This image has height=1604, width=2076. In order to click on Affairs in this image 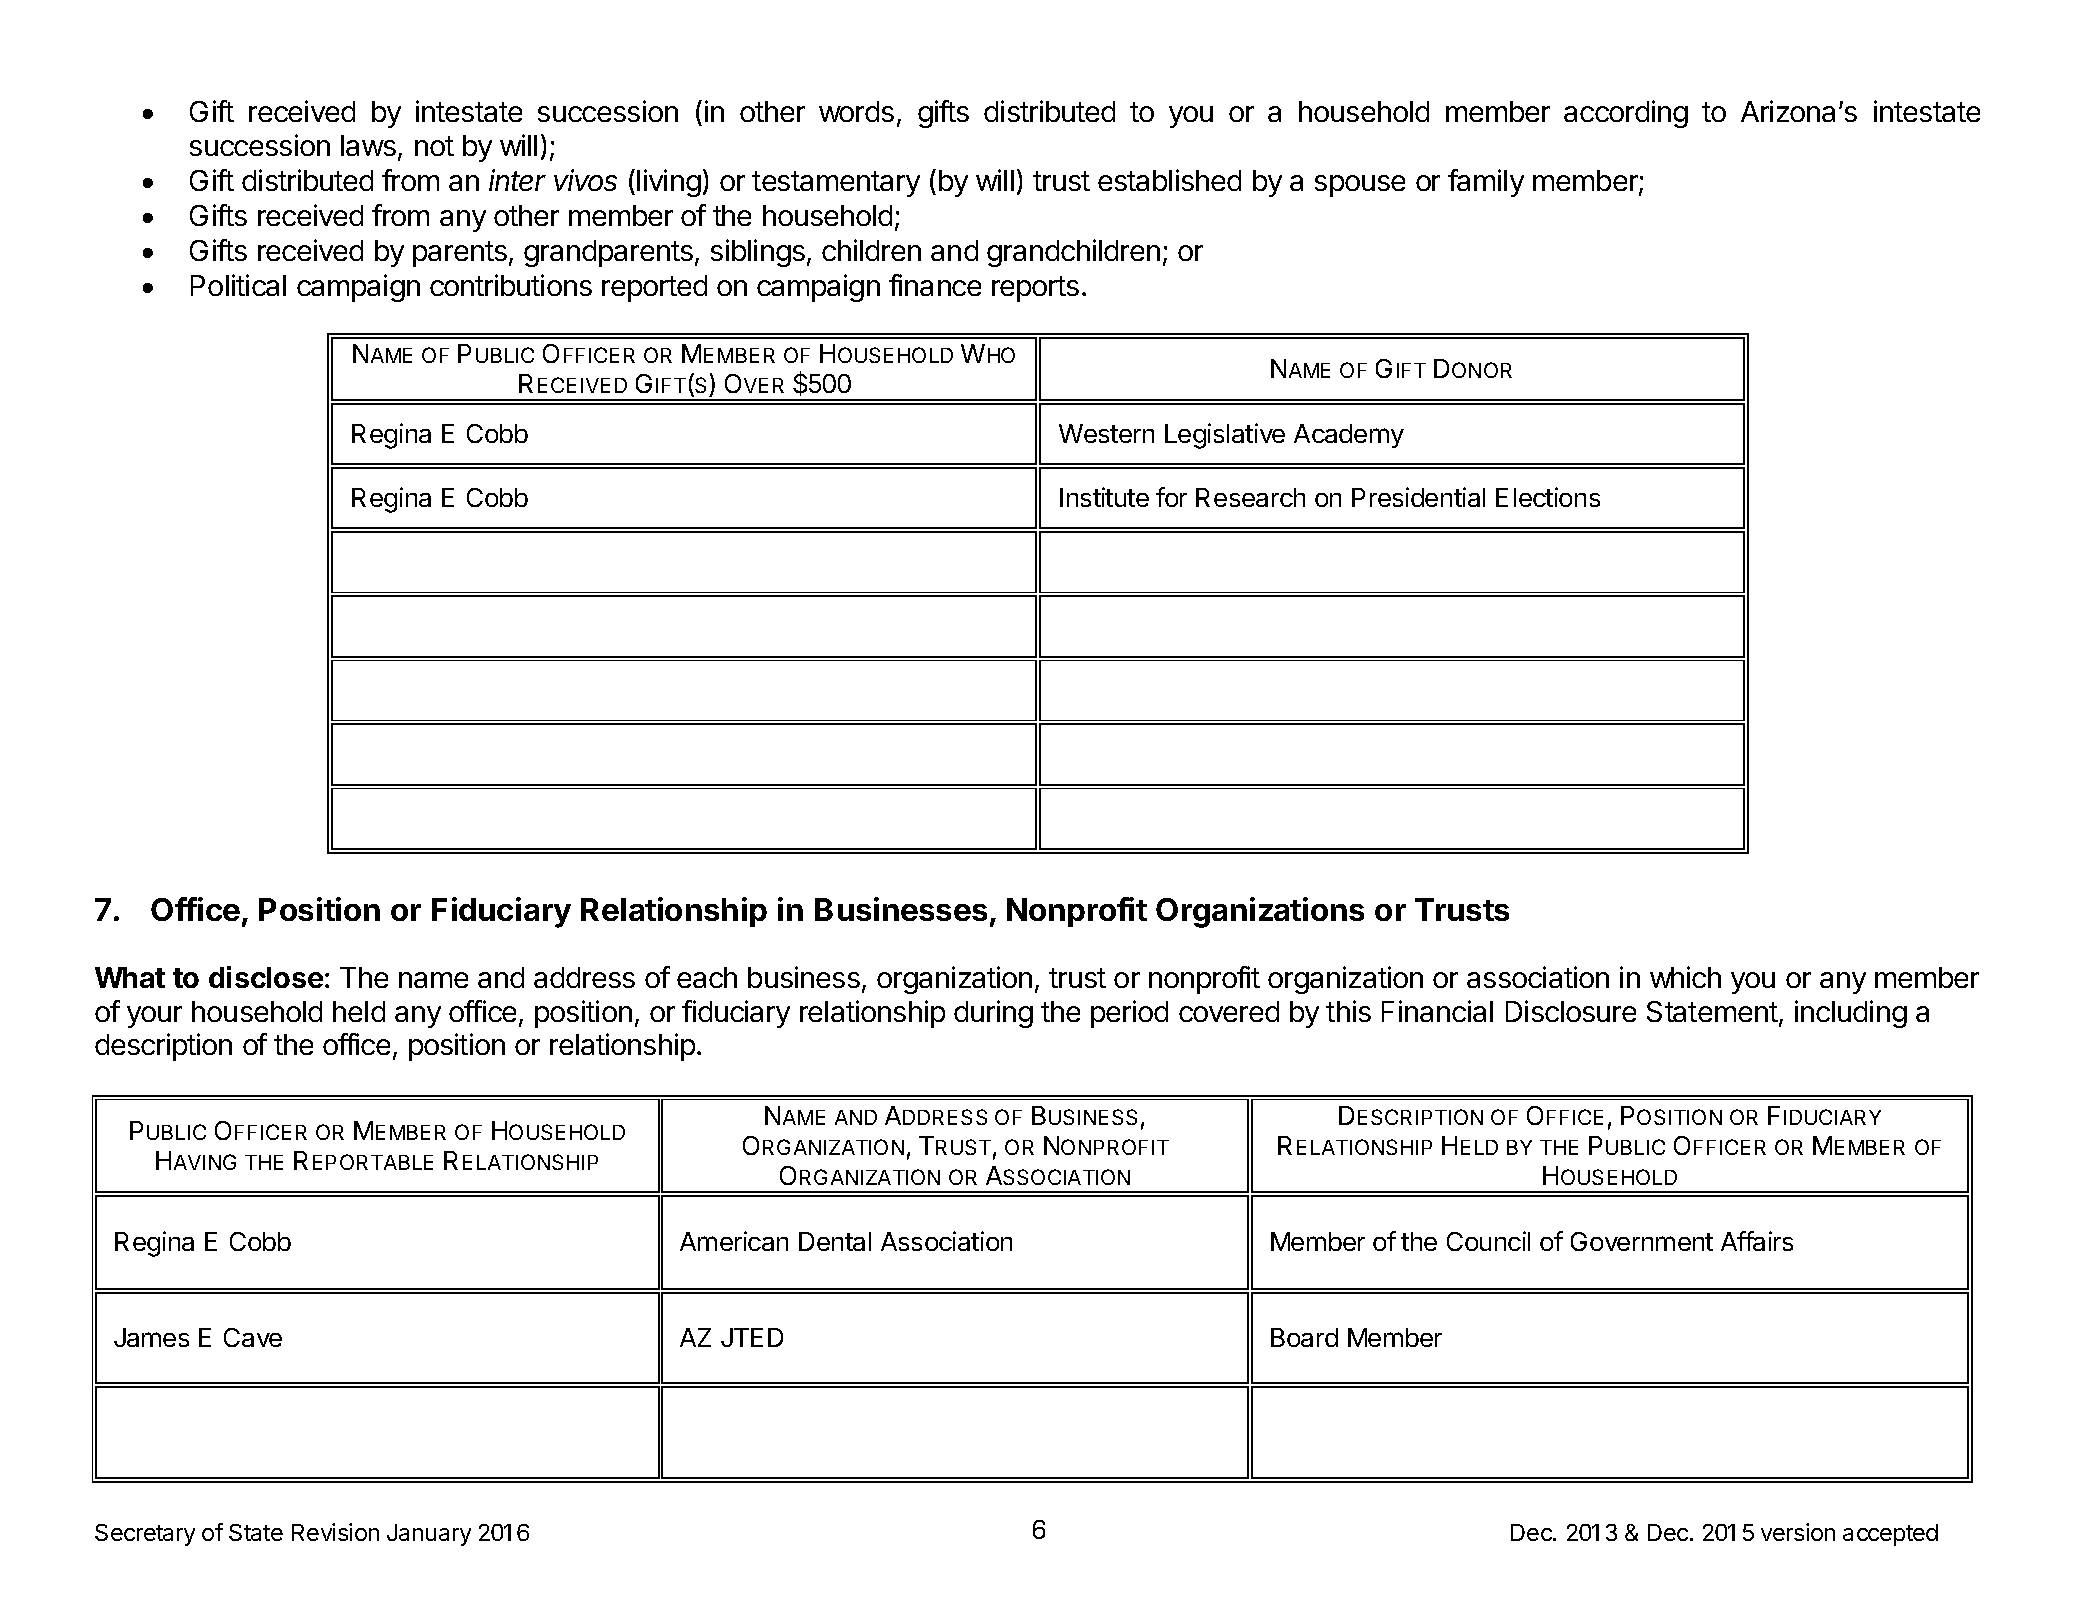, I will do `click(1757, 1241)`.
